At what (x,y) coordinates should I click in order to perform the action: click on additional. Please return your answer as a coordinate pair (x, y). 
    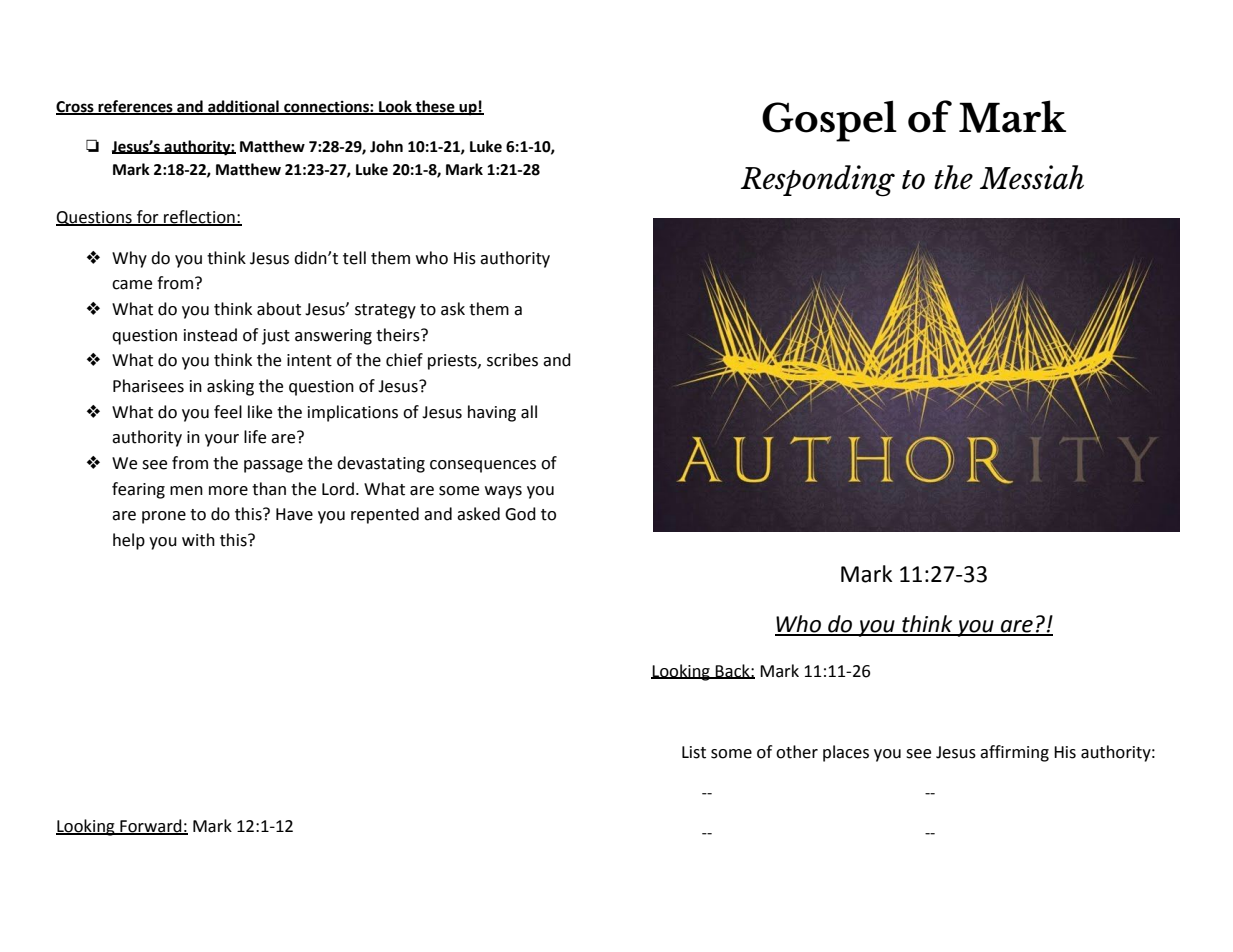
    Looking at the image, I should click on (243, 107).
